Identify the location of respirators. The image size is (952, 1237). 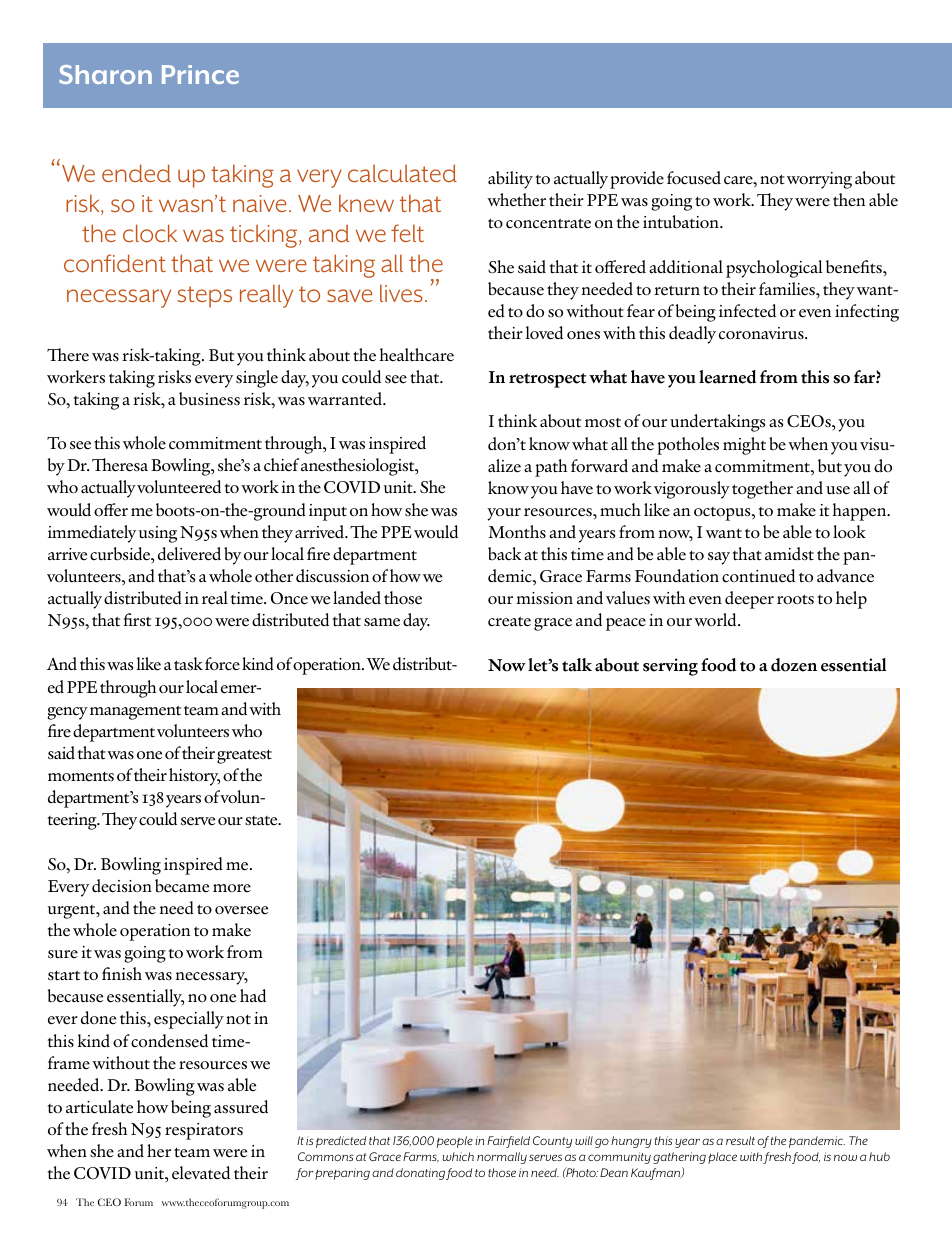
(204, 1131).
